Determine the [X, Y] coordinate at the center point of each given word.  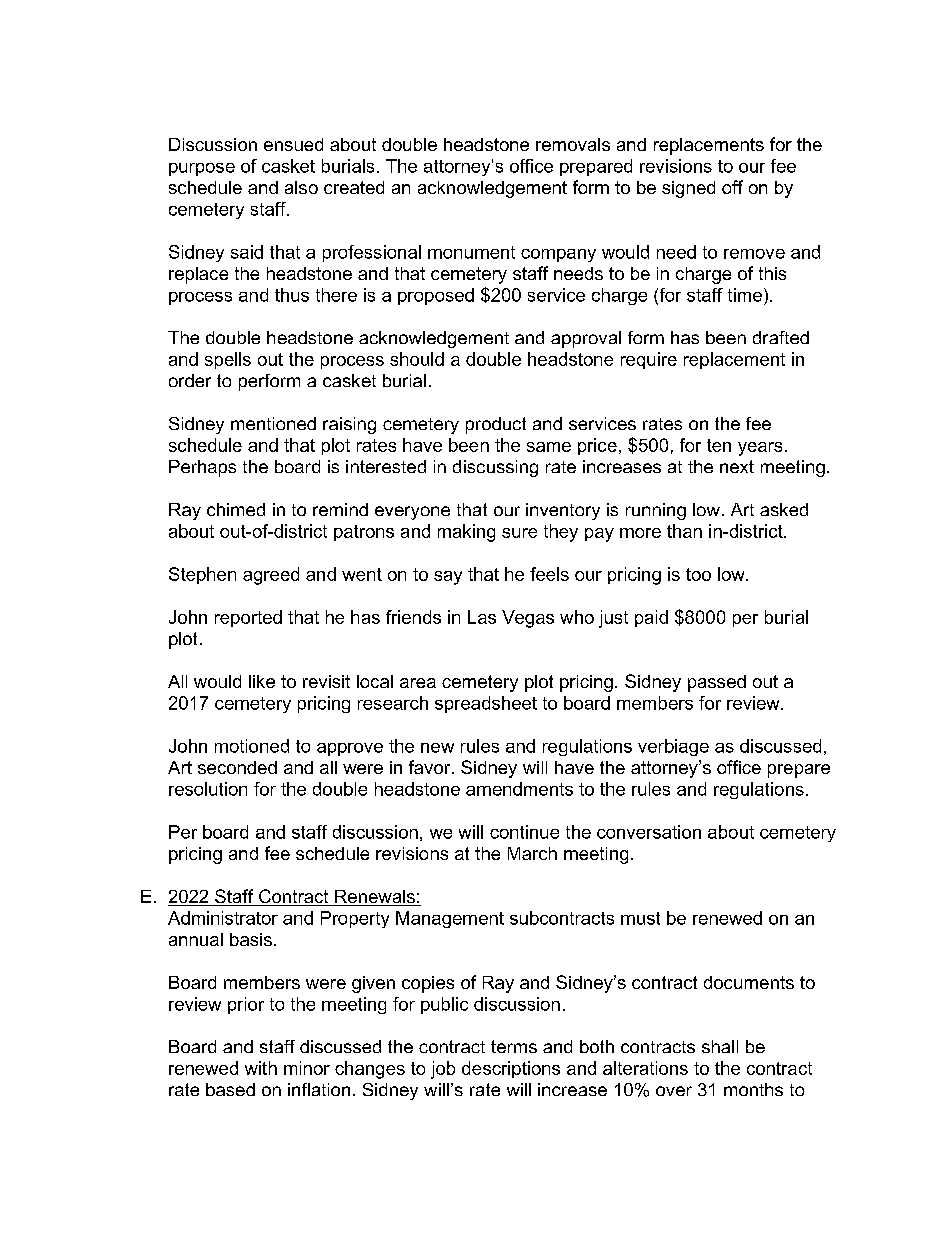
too [698, 574]
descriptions [511, 1069]
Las [482, 617]
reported [248, 618]
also [301, 187]
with [261, 1068]
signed [688, 189]
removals [573, 144]
